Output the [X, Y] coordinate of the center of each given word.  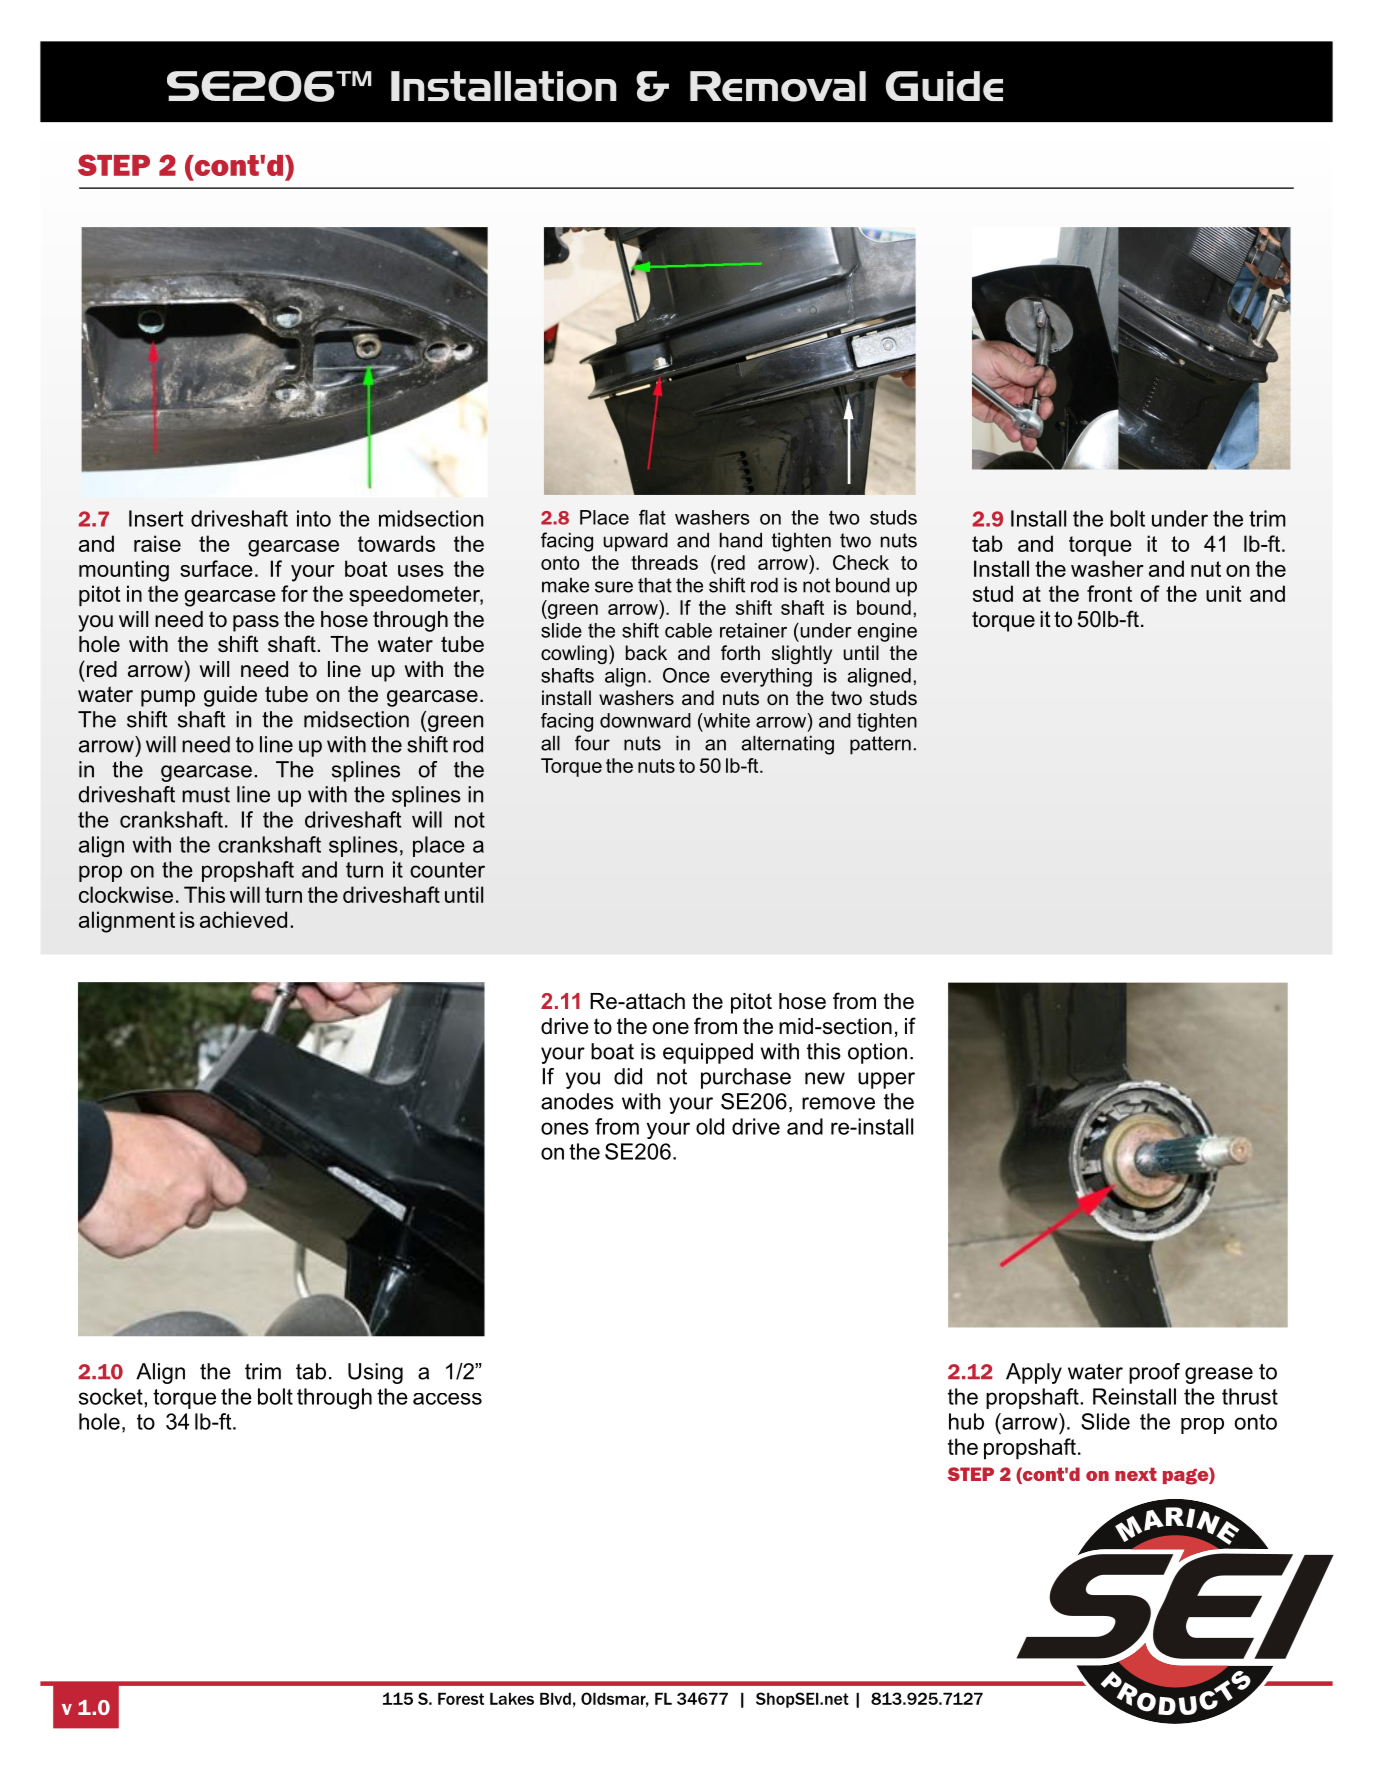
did [628, 1076]
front [1109, 593]
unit [1223, 593]
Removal [778, 86]
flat [652, 517]
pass [256, 623]
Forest [461, 1698]
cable [688, 630]
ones [565, 1128]
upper [886, 1080]
